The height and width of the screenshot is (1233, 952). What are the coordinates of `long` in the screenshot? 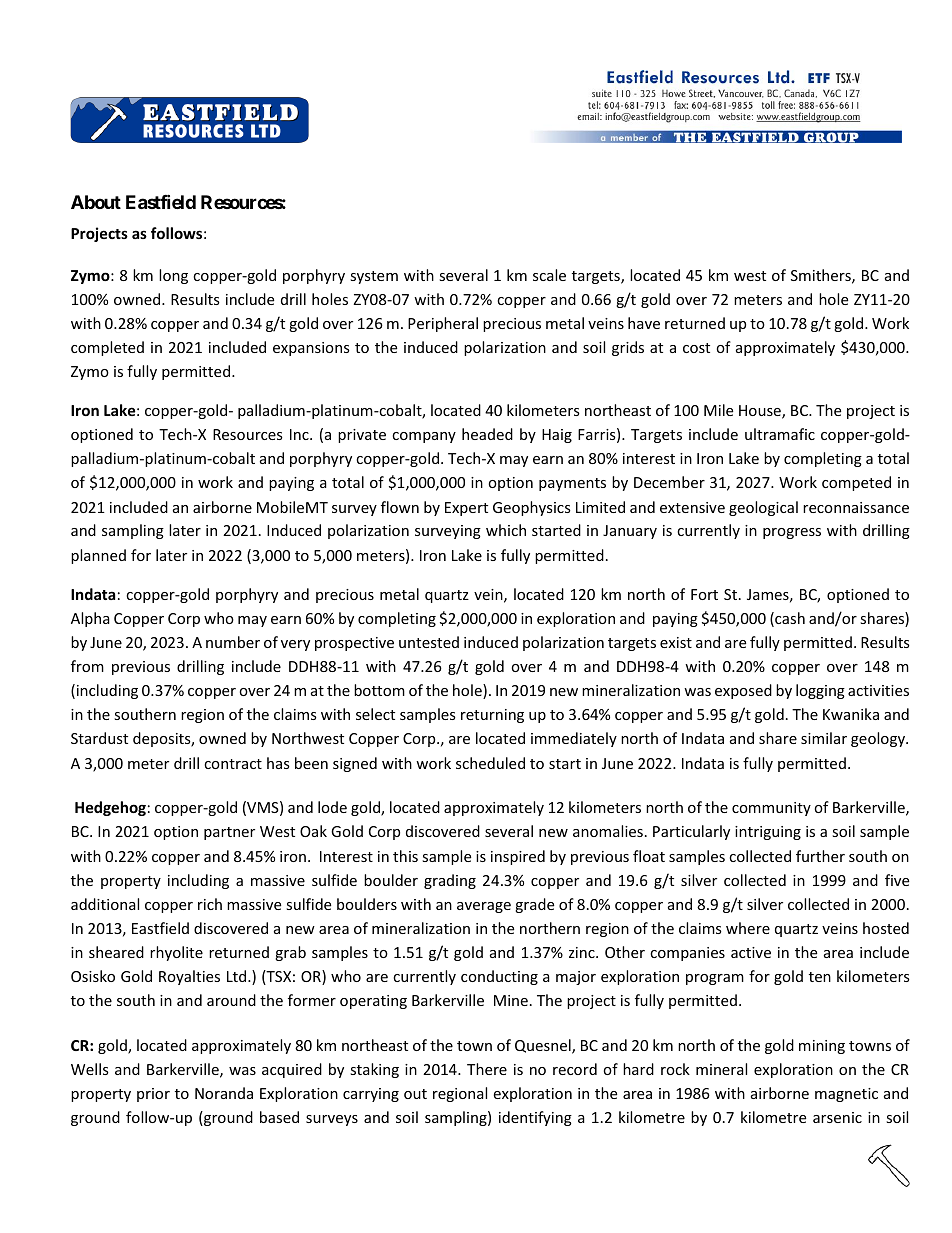 It's located at (173, 276).
